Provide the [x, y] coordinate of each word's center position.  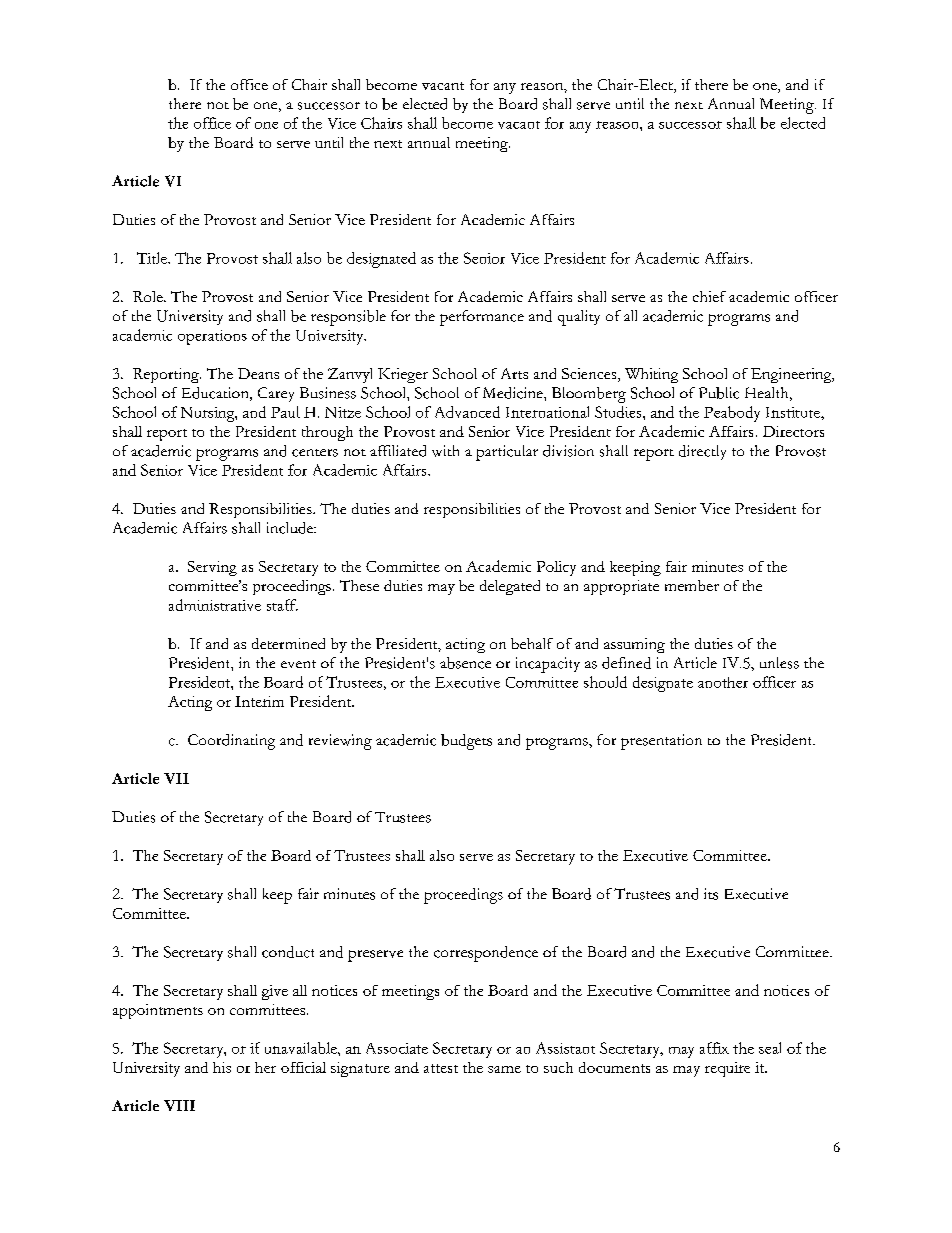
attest [441, 1068]
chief [709, 296]
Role [149, 296]
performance [482, 318]
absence [465, 663]
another [723, 682]
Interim [259, 701]
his [222, 1067]
